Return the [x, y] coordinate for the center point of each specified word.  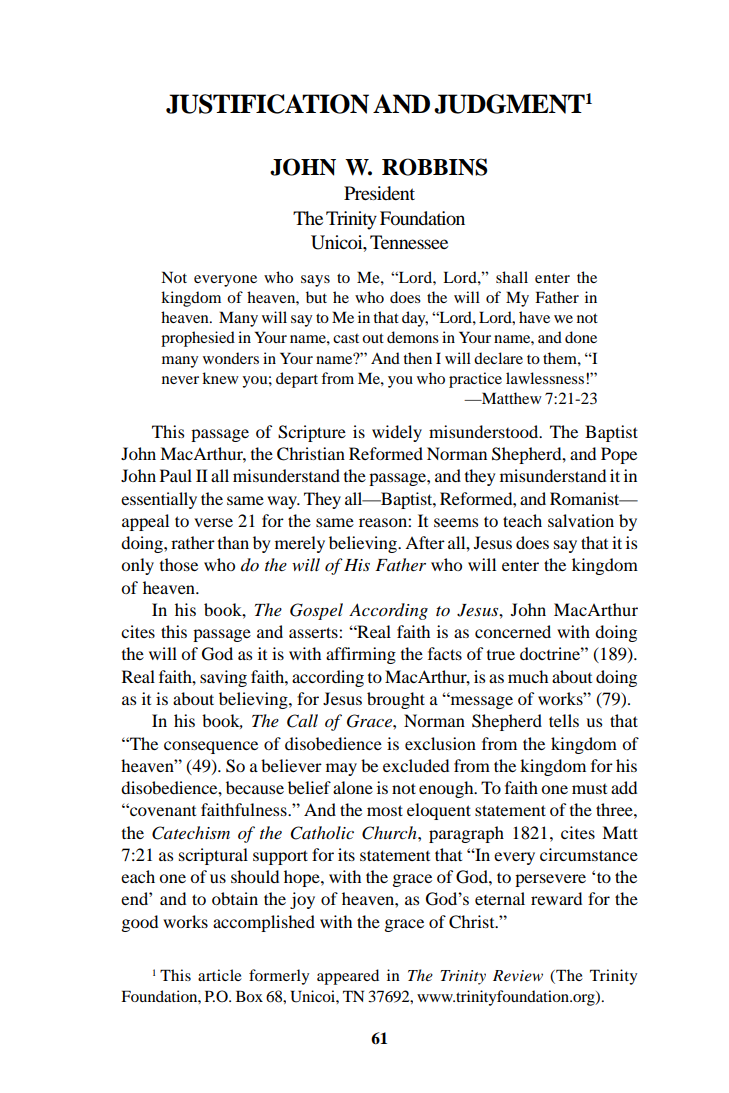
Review [518, 975]
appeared [348, 977]
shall [512, 277]
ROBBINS [435, 167]
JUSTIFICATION [267, 104]
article [220, 975]
